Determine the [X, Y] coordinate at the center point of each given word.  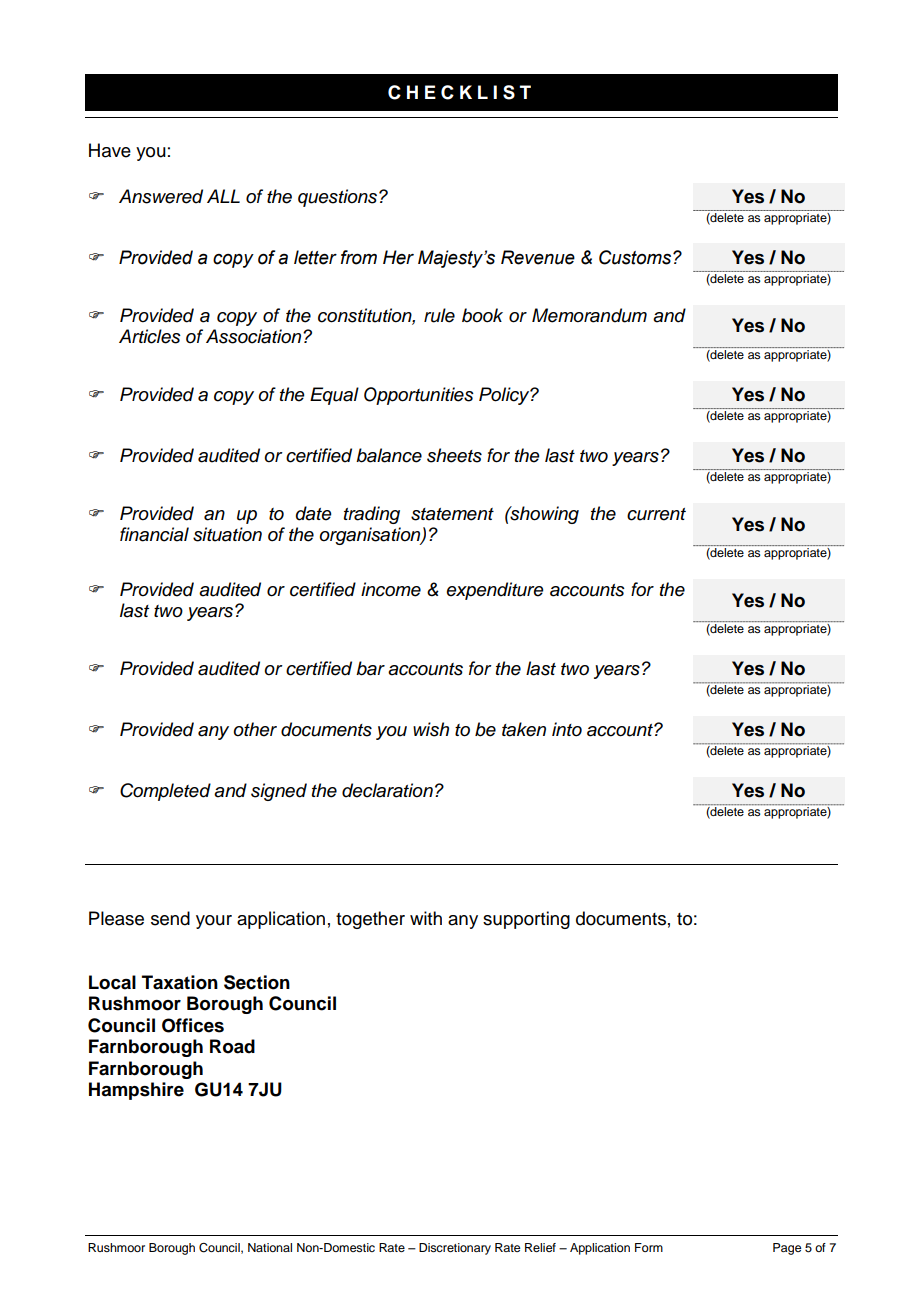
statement [452, 514]
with [426, 918]
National [270, 1247]
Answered [161, 196]
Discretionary [455, 1249]
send [170, 918]
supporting [526, 920]
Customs [636, 257]
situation [227, 534]
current [656, 514]
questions [337, 198]
